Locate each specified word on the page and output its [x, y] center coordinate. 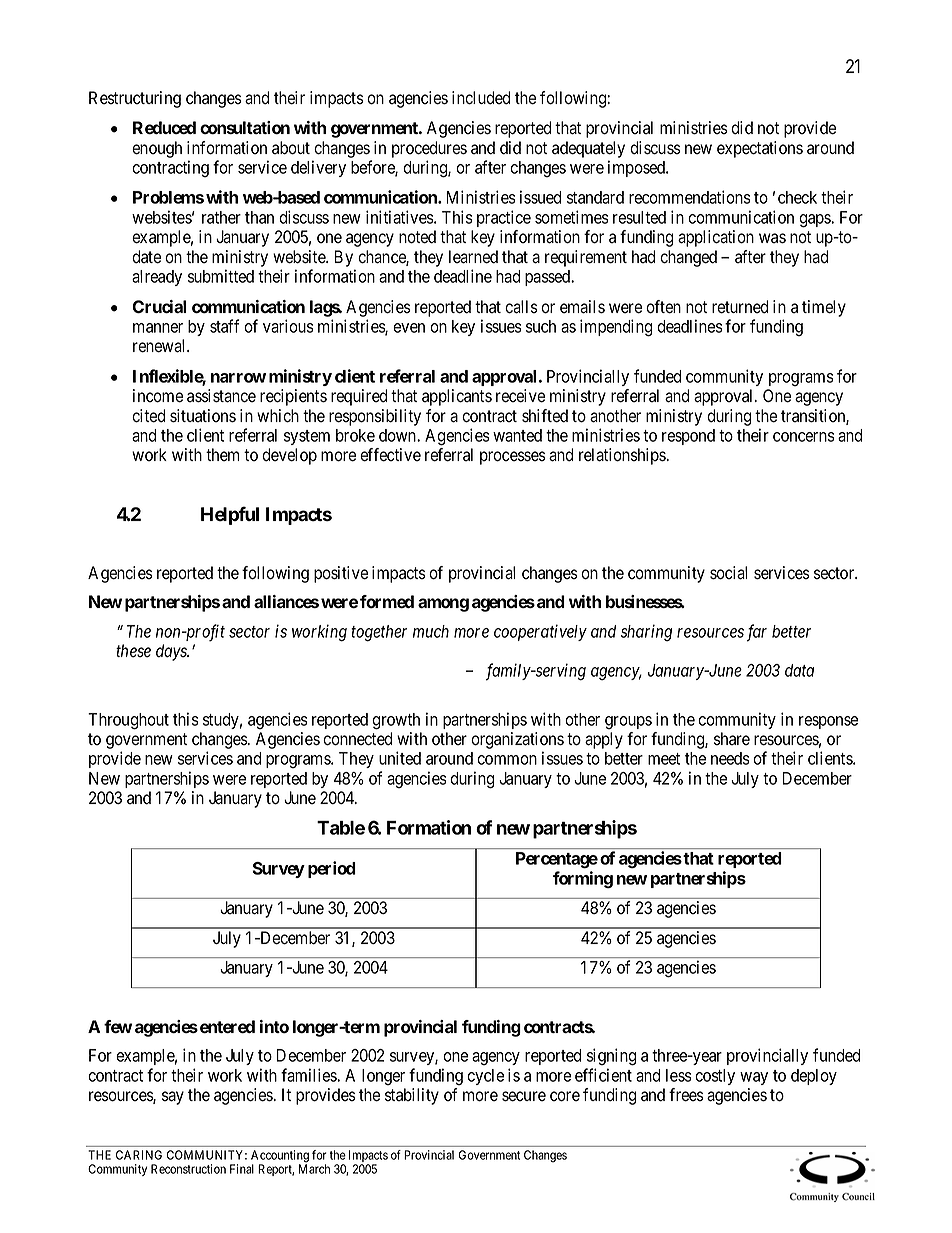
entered [227, 1026]
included [481, 98]
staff [225, 326]
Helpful [230, 515]
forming [583, 879]
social [728, 573]
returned [740, 307]
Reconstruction [188, 1169]
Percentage [557, 860]
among [443, 605]
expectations [760, 149]
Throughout [128, 721]
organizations [517, 740]
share [732, 739]
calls [521, 307]
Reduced [164, 127]
